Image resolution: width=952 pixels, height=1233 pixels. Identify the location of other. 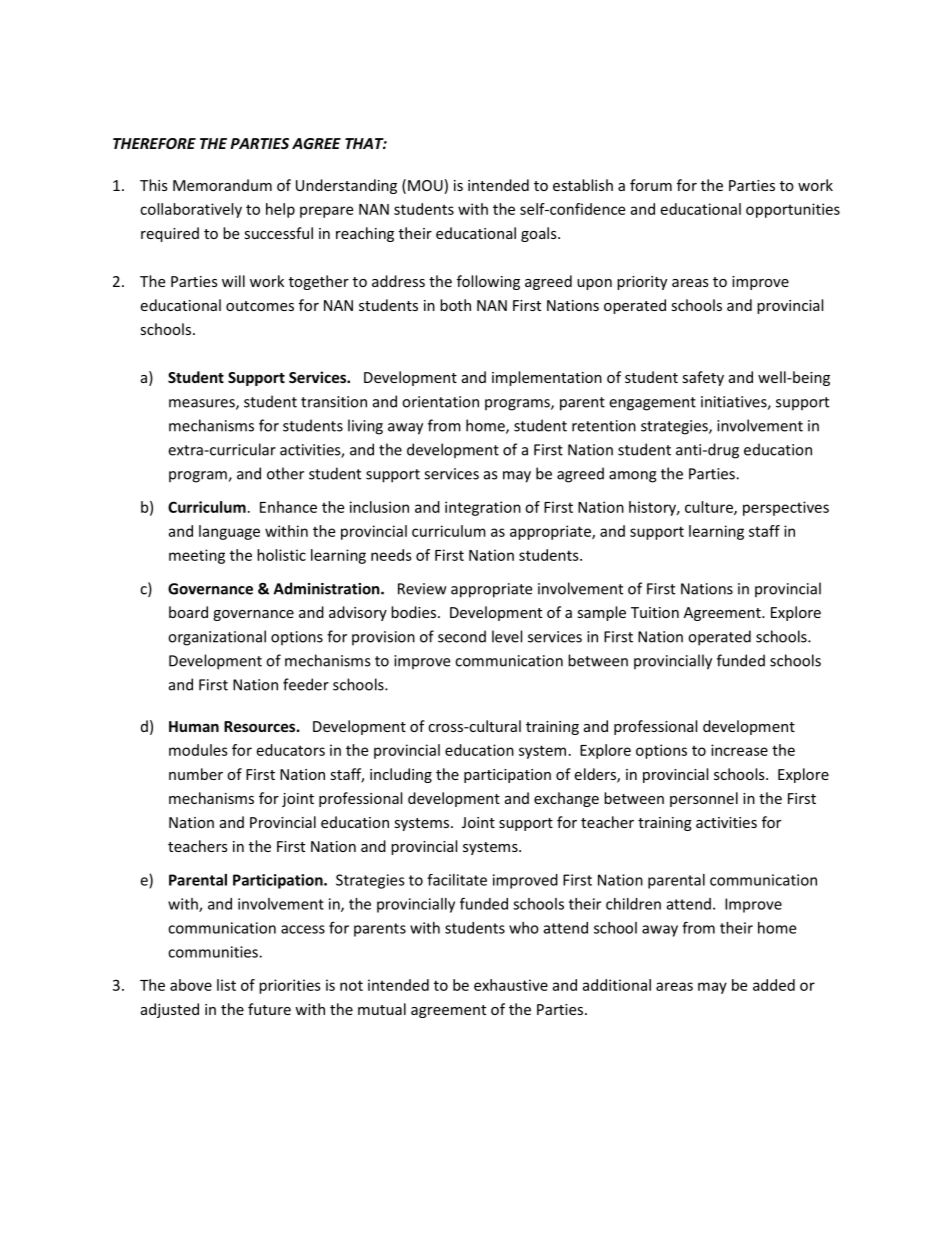
(285, 473).
